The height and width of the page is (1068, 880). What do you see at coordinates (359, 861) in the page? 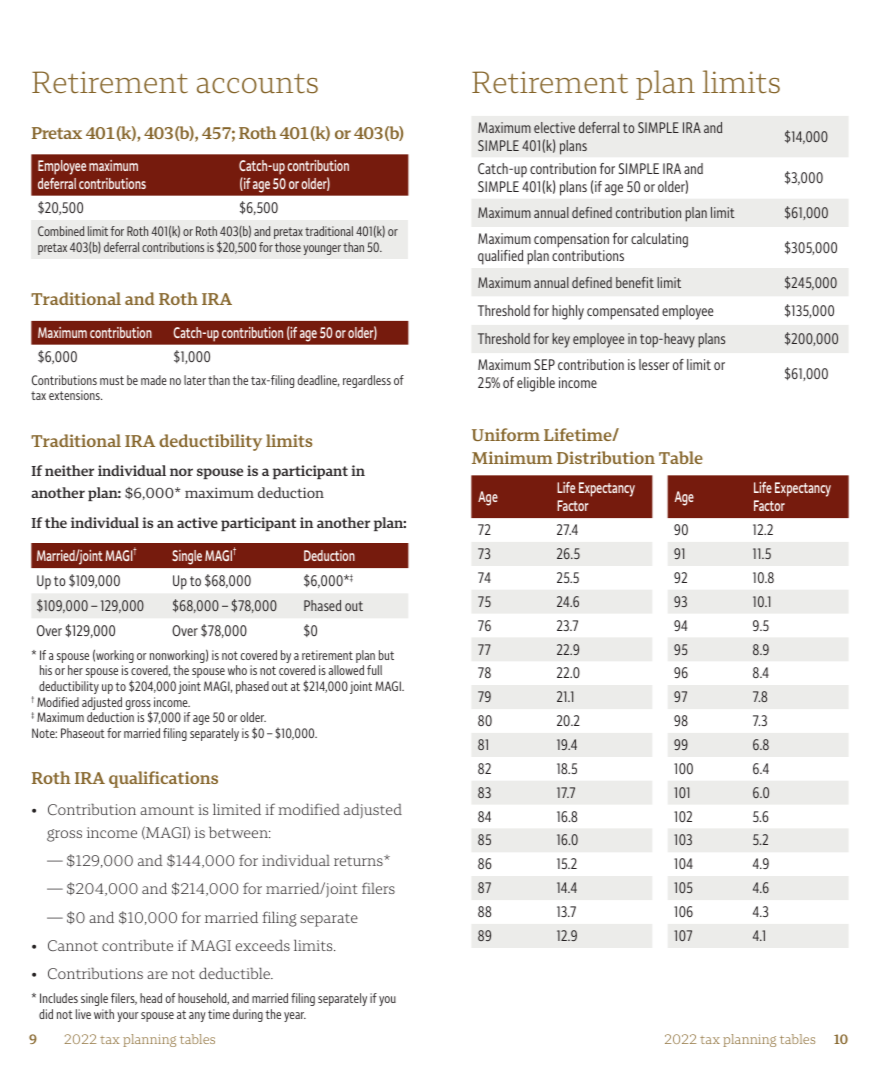
I see `returns` at bounding box center [359, 861].
